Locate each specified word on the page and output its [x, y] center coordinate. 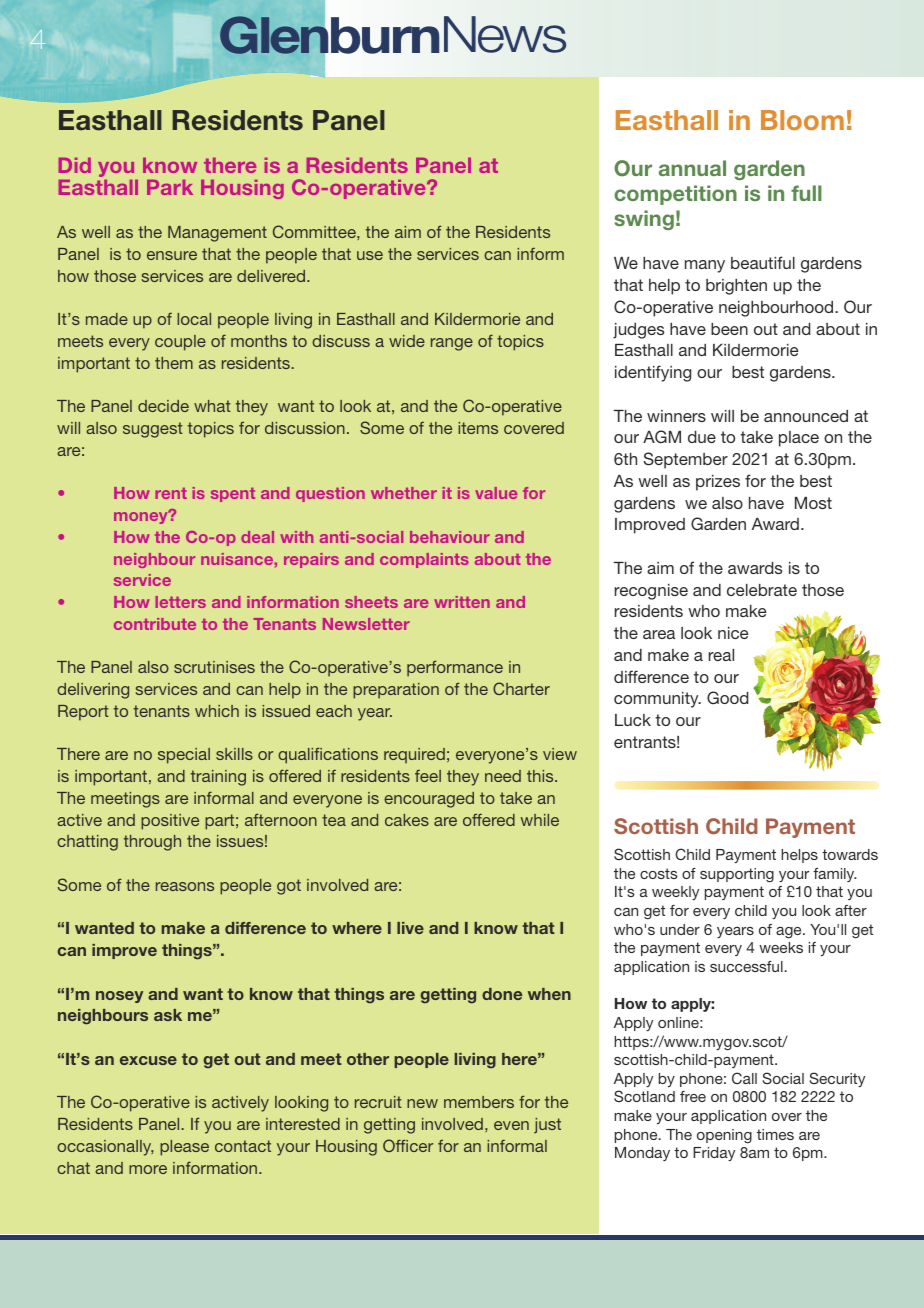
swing [644, 220]
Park [170, 187]
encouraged [429, 800]
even [511, 1125]
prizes [718, 483]
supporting [737, 875]
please [184, 1148]
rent [171, 493]
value [496, 493]
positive [170, 822]
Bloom [802, 120]
